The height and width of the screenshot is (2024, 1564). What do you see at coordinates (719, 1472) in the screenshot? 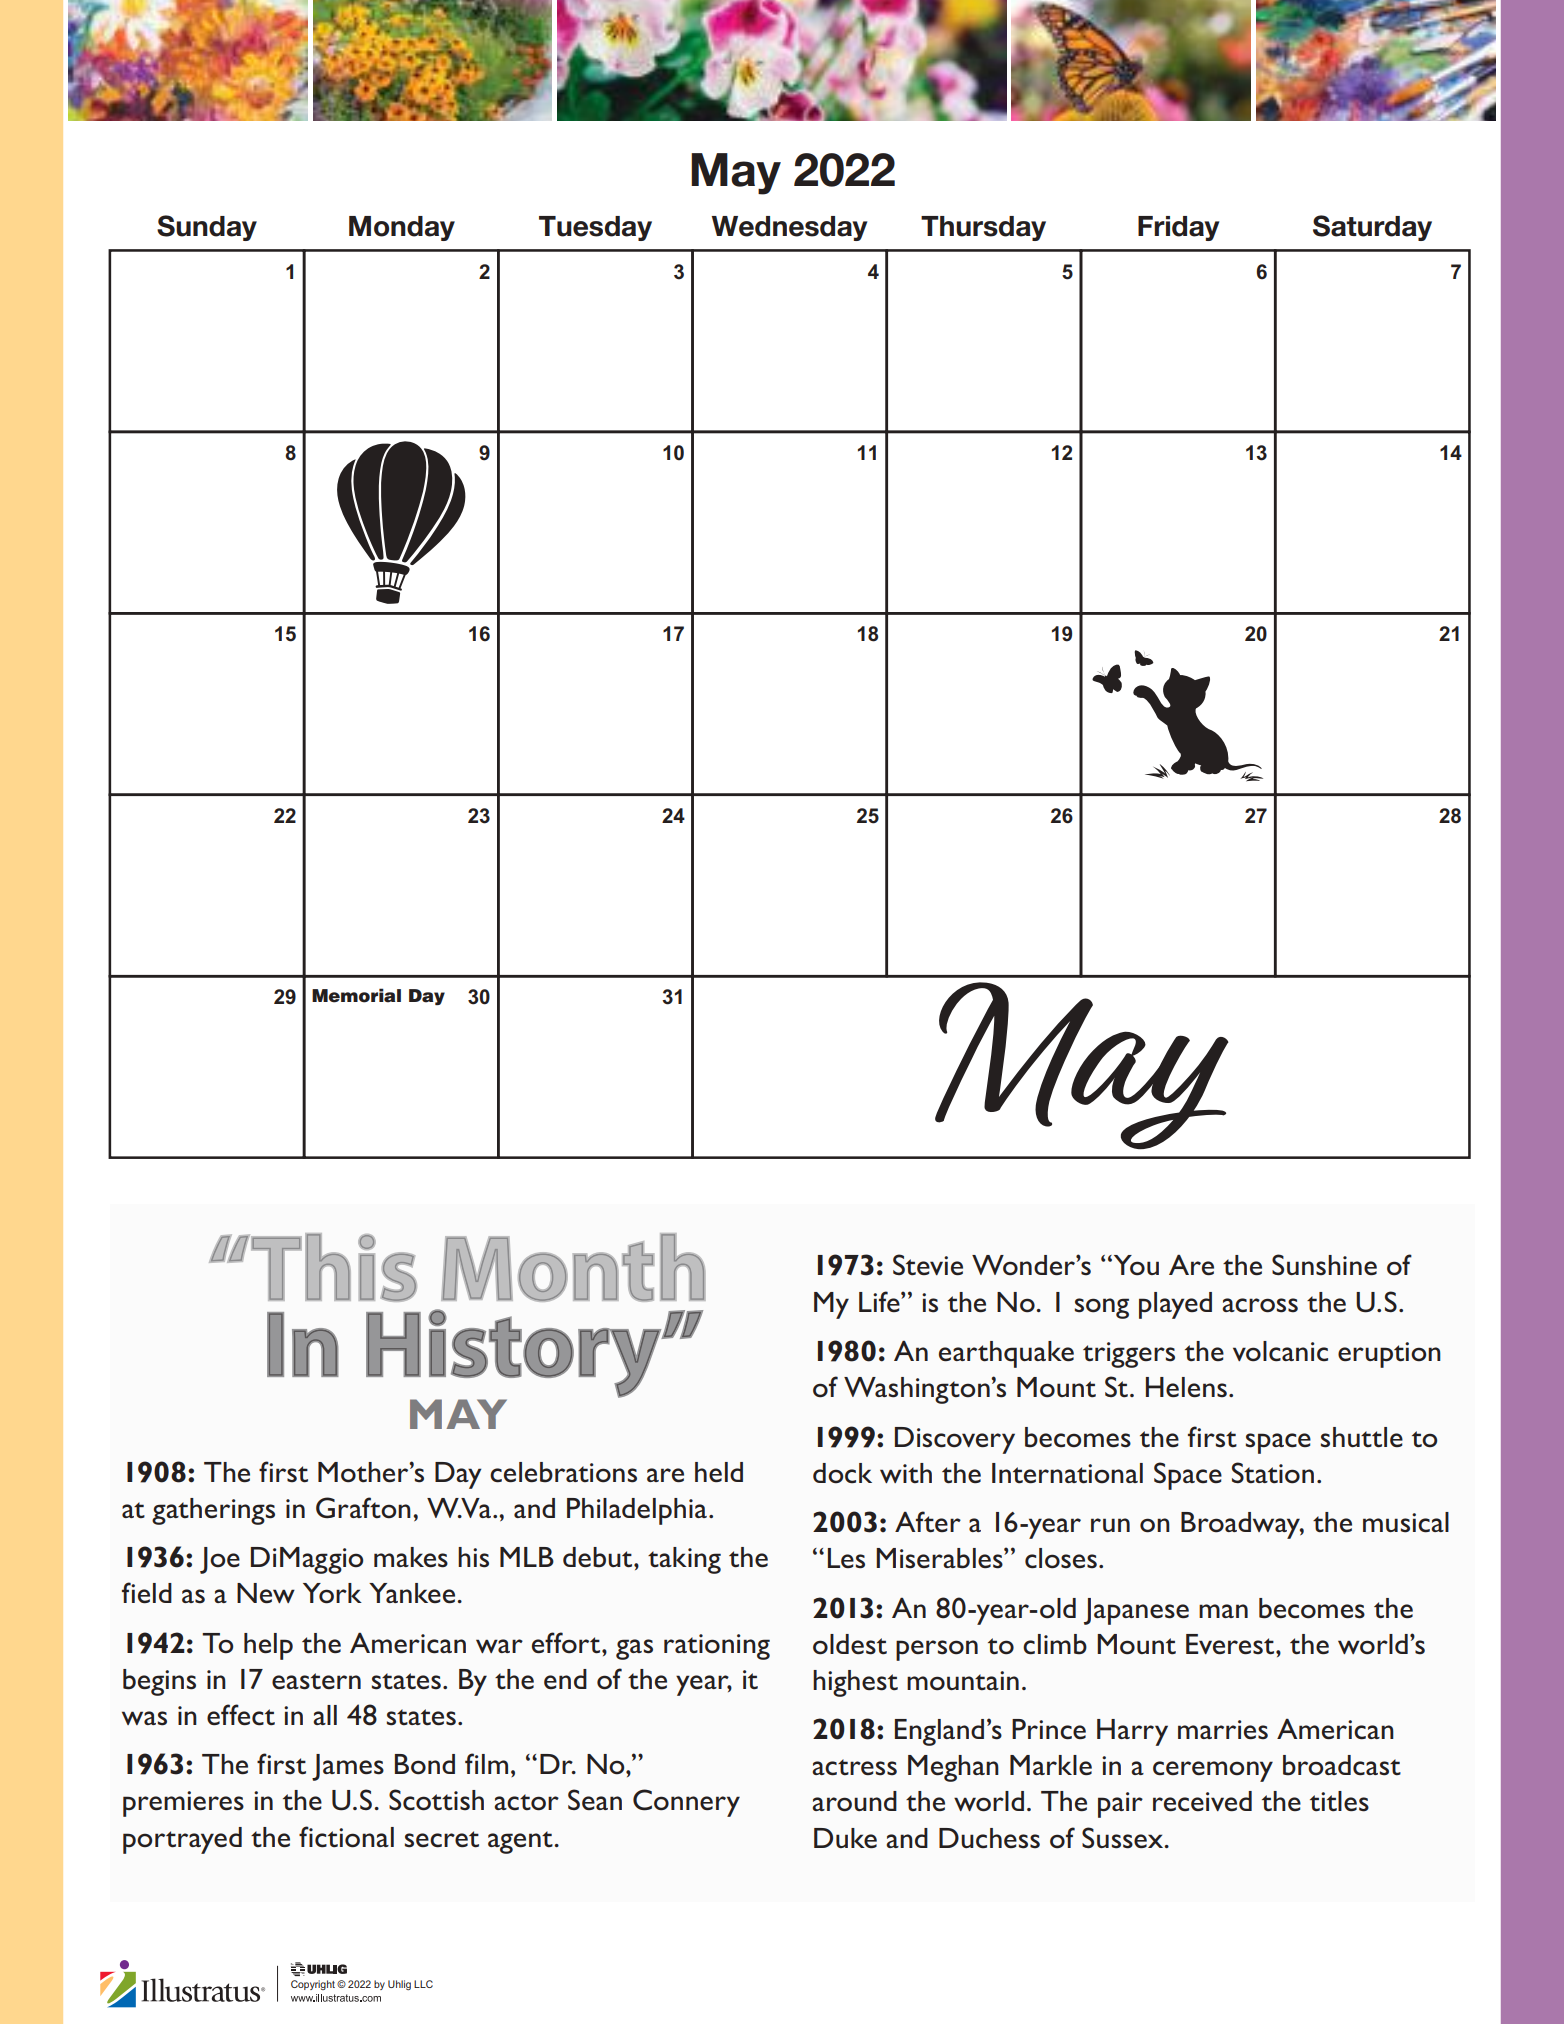
I see `held` at bounding box center [719, 1472].
